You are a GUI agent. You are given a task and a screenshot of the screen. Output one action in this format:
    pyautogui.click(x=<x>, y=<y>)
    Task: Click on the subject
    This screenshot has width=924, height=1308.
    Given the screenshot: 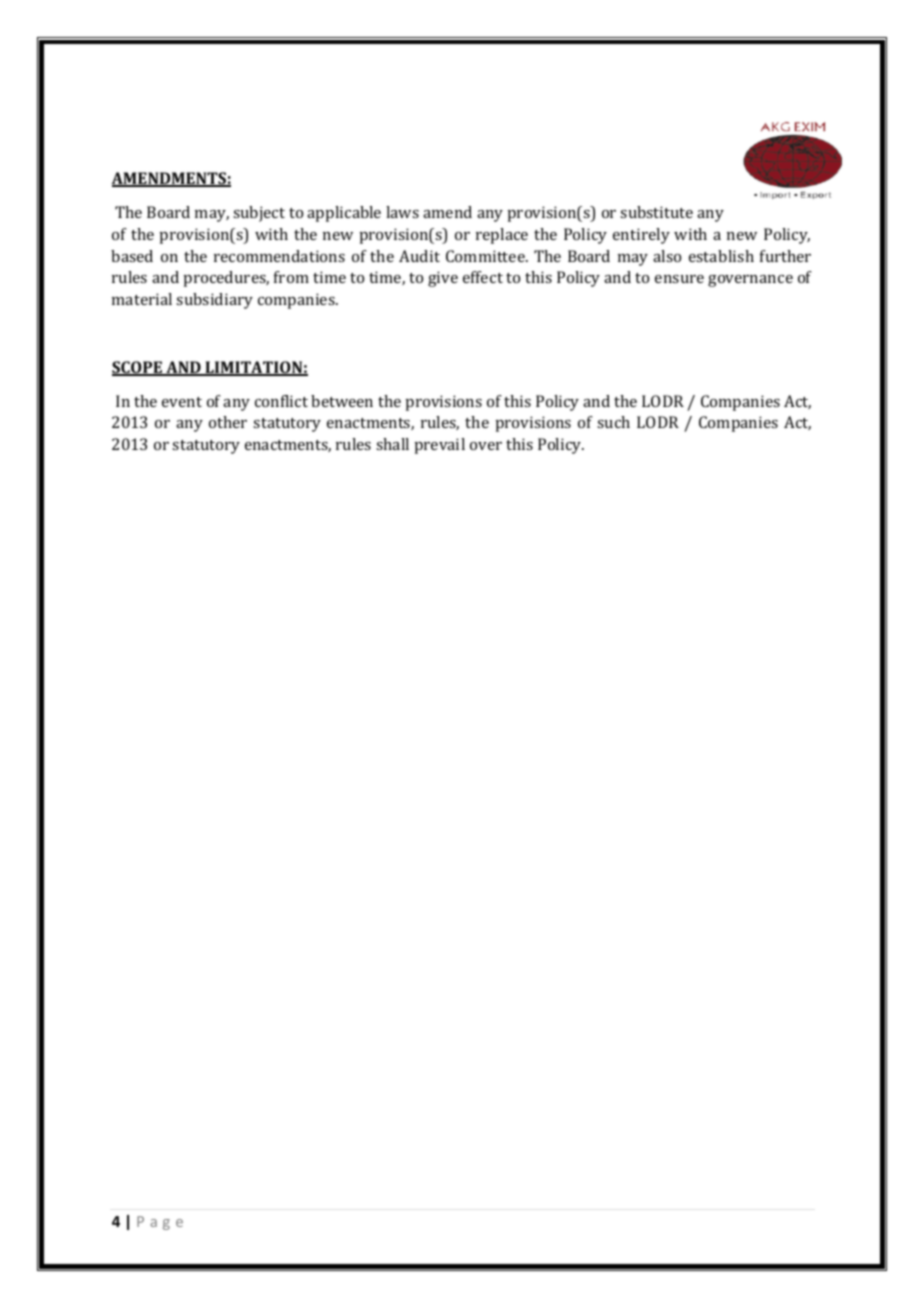 What is the action you would take?
    pyautogui.click(x=259, y=214)
